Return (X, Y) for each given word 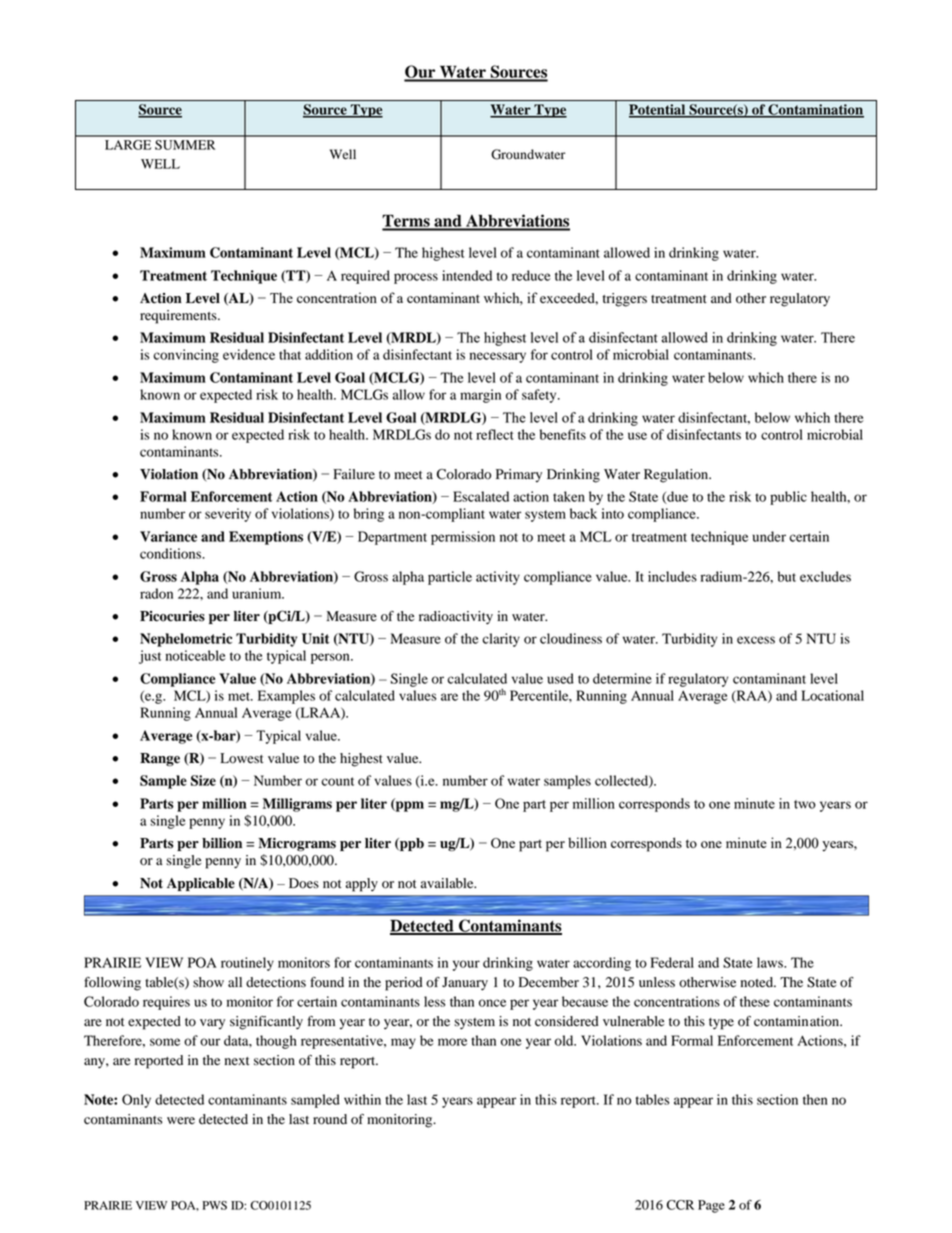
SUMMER (185, 145)
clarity (501, 640)
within (362, 1099)
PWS (215, 1205)
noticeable (196, 655)
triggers (625, 300)
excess (756, 640)
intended (467, 275)
